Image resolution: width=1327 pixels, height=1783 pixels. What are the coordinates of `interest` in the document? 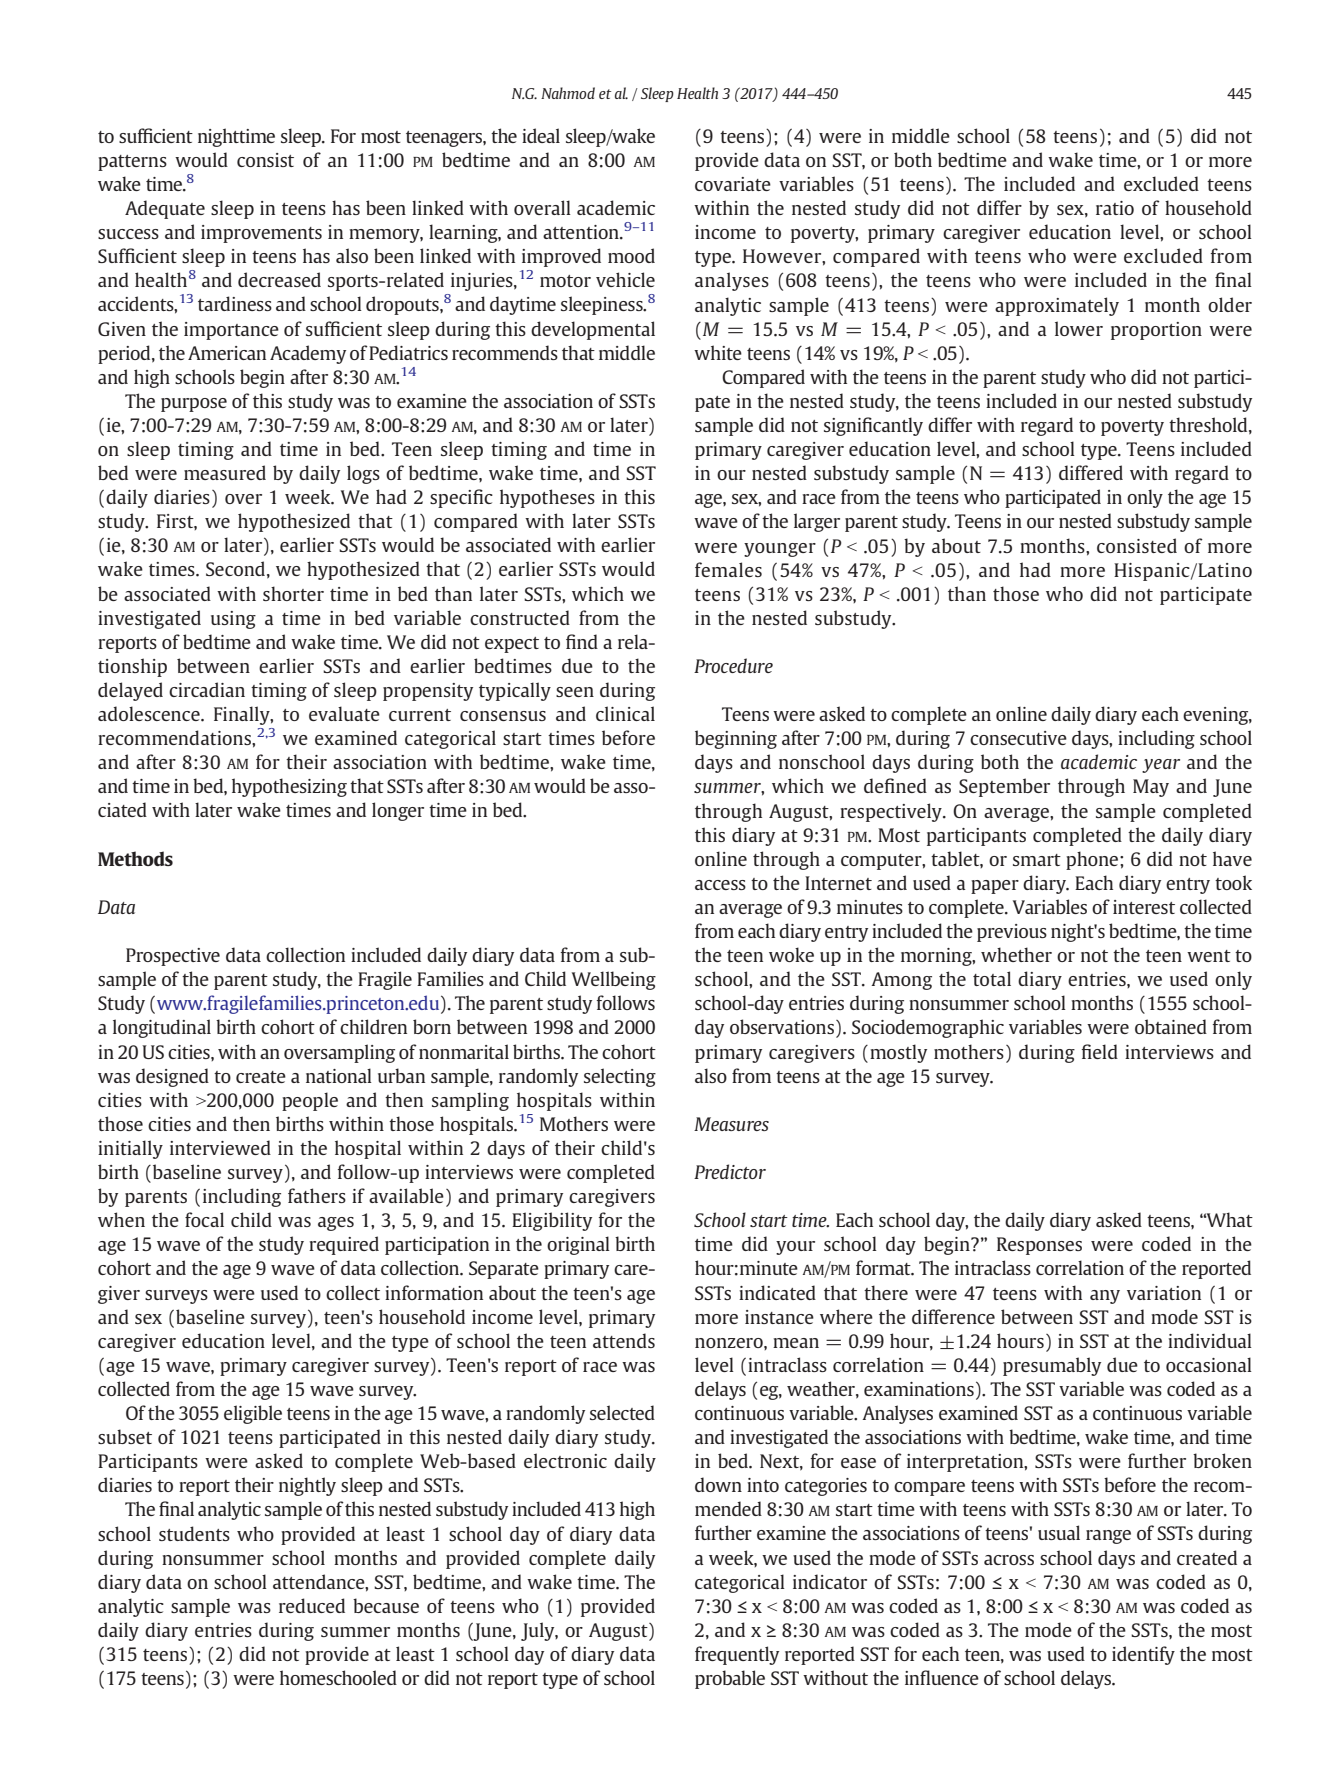 It's located at (1144, 907).
